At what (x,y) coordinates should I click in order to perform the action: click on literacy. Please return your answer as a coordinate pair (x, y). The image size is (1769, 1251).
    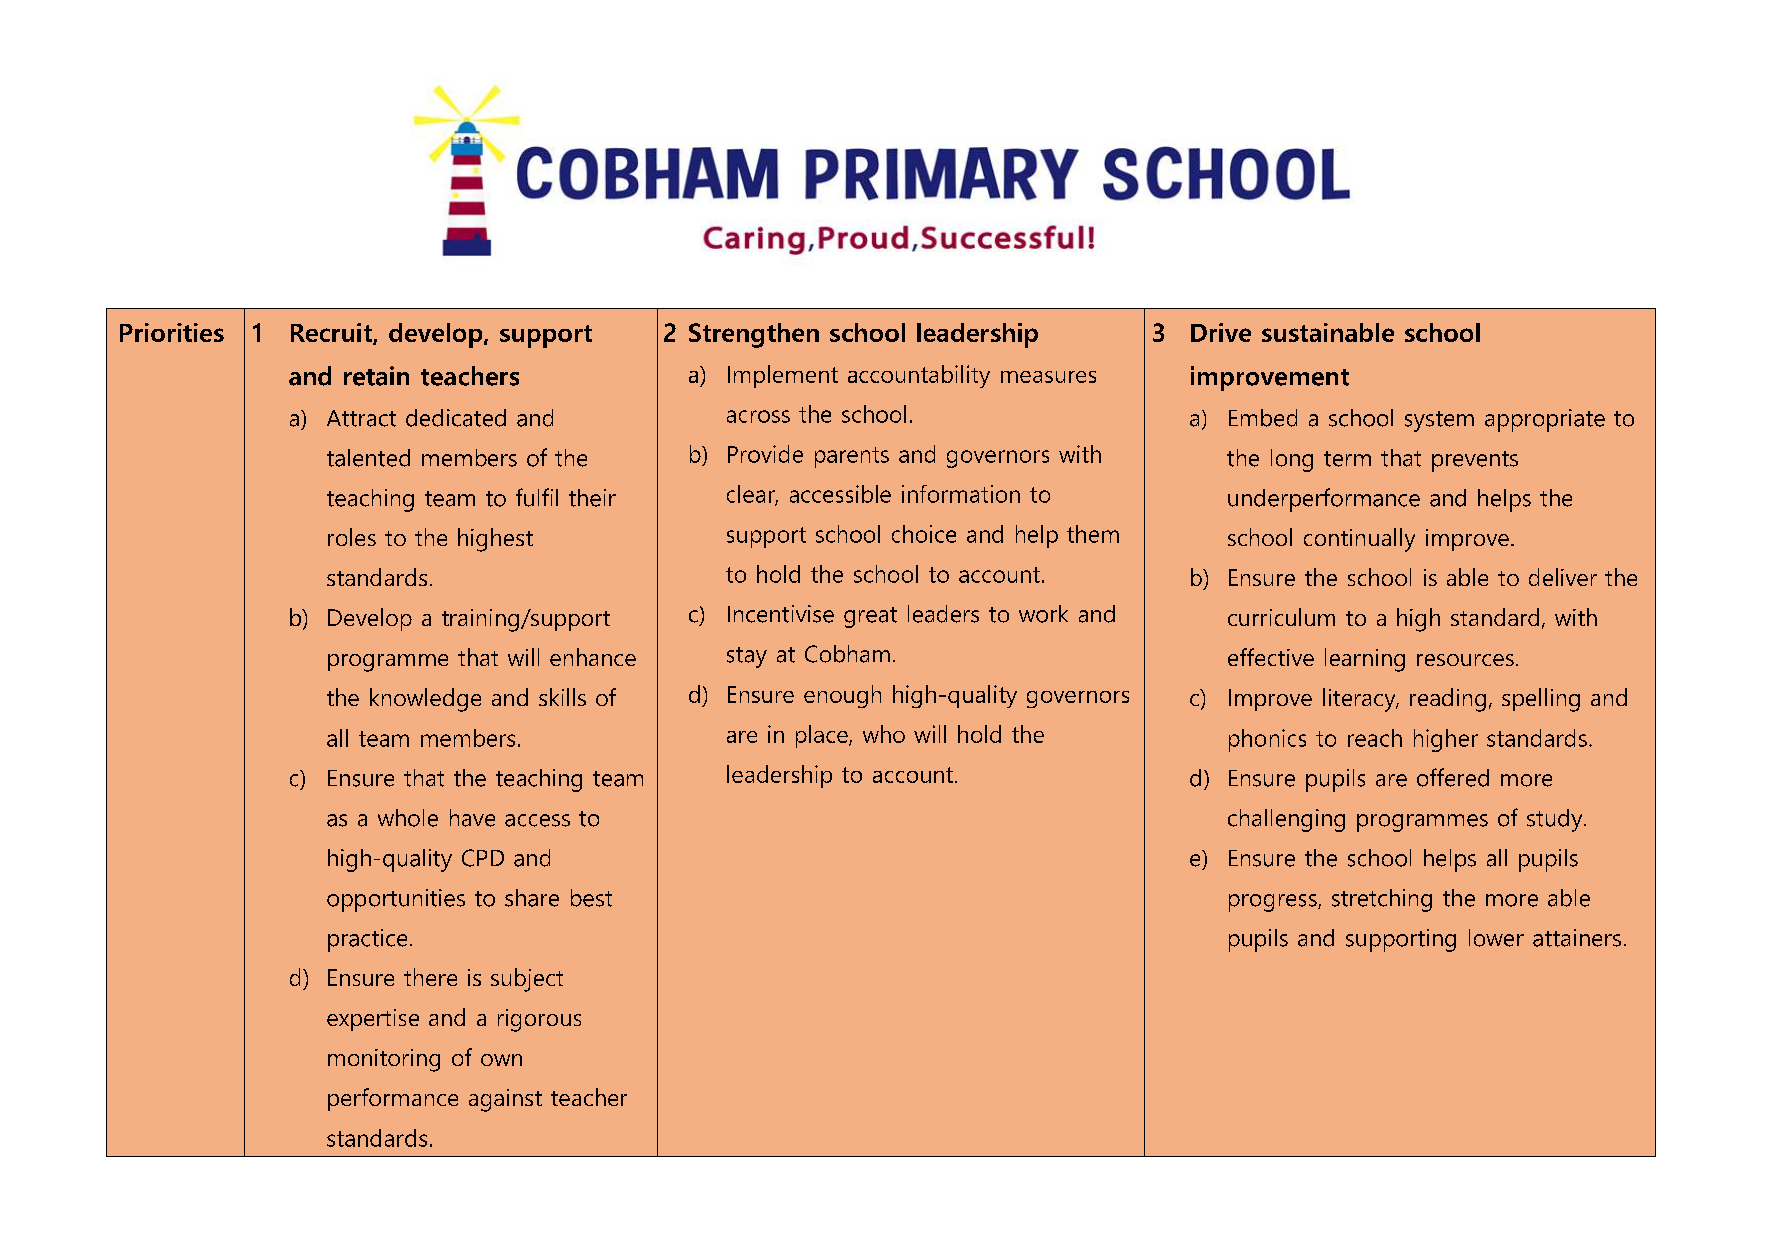
    Looking at the image, I should click on (1360, 700).
